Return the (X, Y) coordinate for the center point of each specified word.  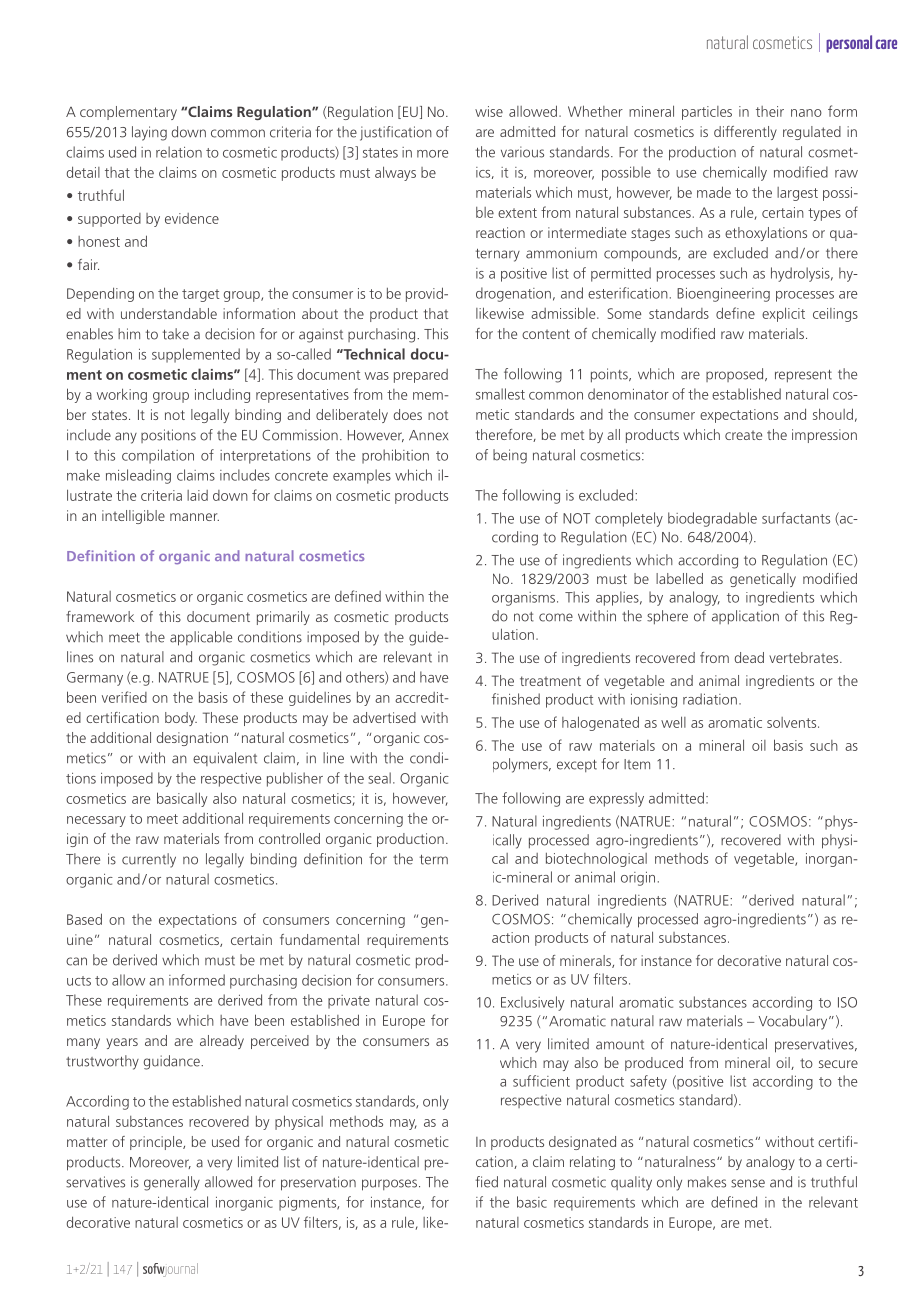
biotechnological (596, 859)
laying (149, 133)
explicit (783, 314)
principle (157, 1143)
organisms (523, 599)
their (770, 111)
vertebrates (805, 657)
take (176, 334)
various (522, 152)
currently (149, 860)
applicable (201, 638)
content (546, 334)
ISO (847, 1002)
